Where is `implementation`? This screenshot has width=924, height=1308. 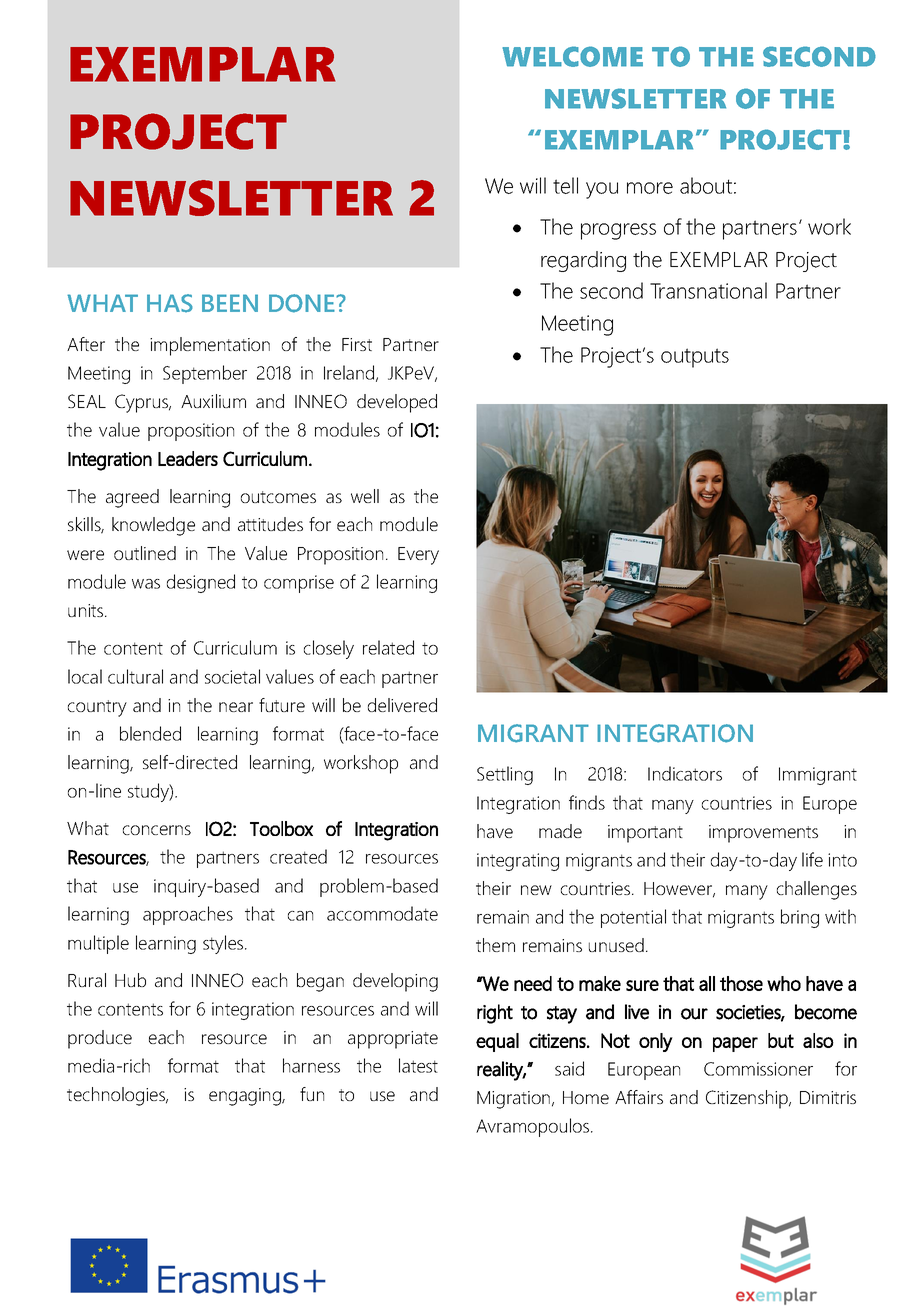 implementation is located at coordinates (210, 346).
